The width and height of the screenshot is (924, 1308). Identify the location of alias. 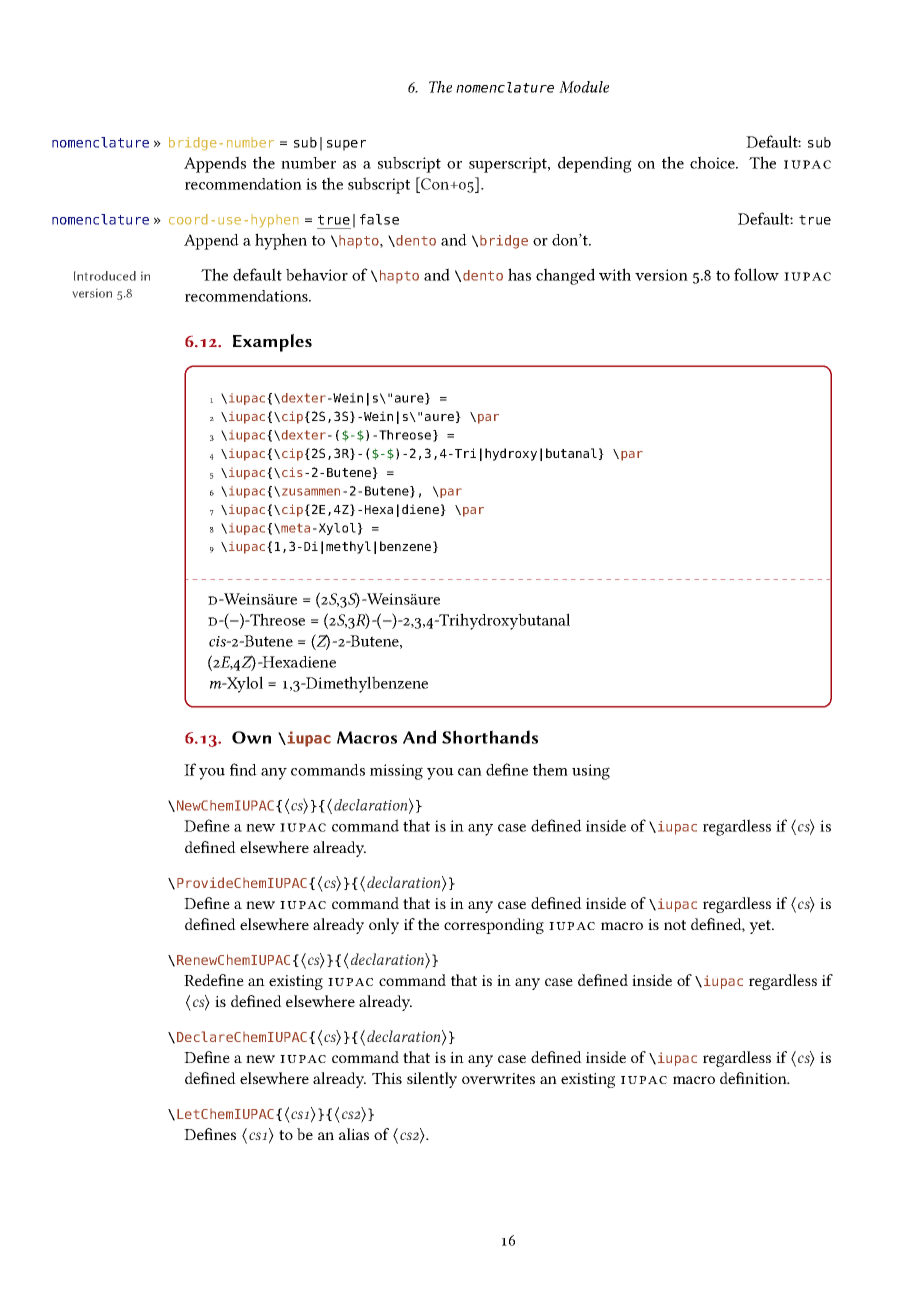
(354, 1134).
